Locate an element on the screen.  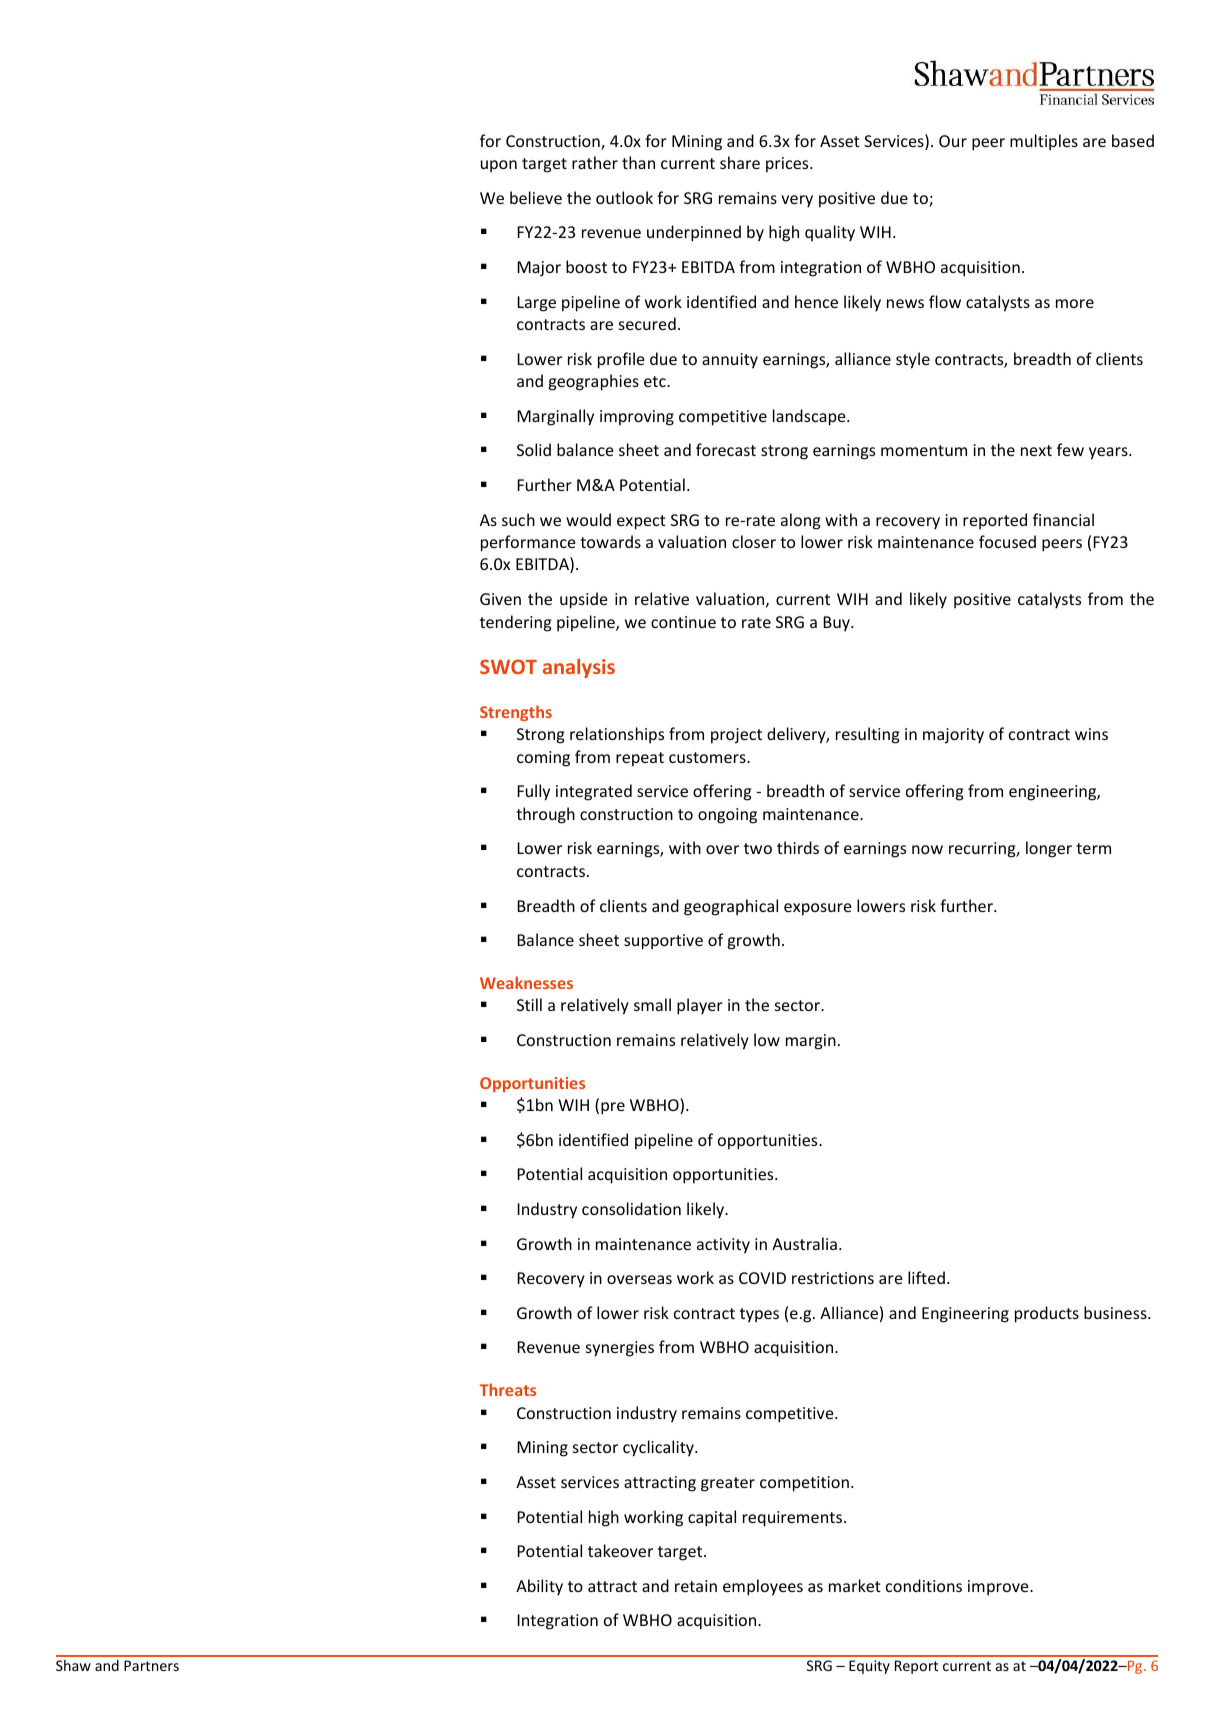
longer is located at coordinates (1049, 849).
